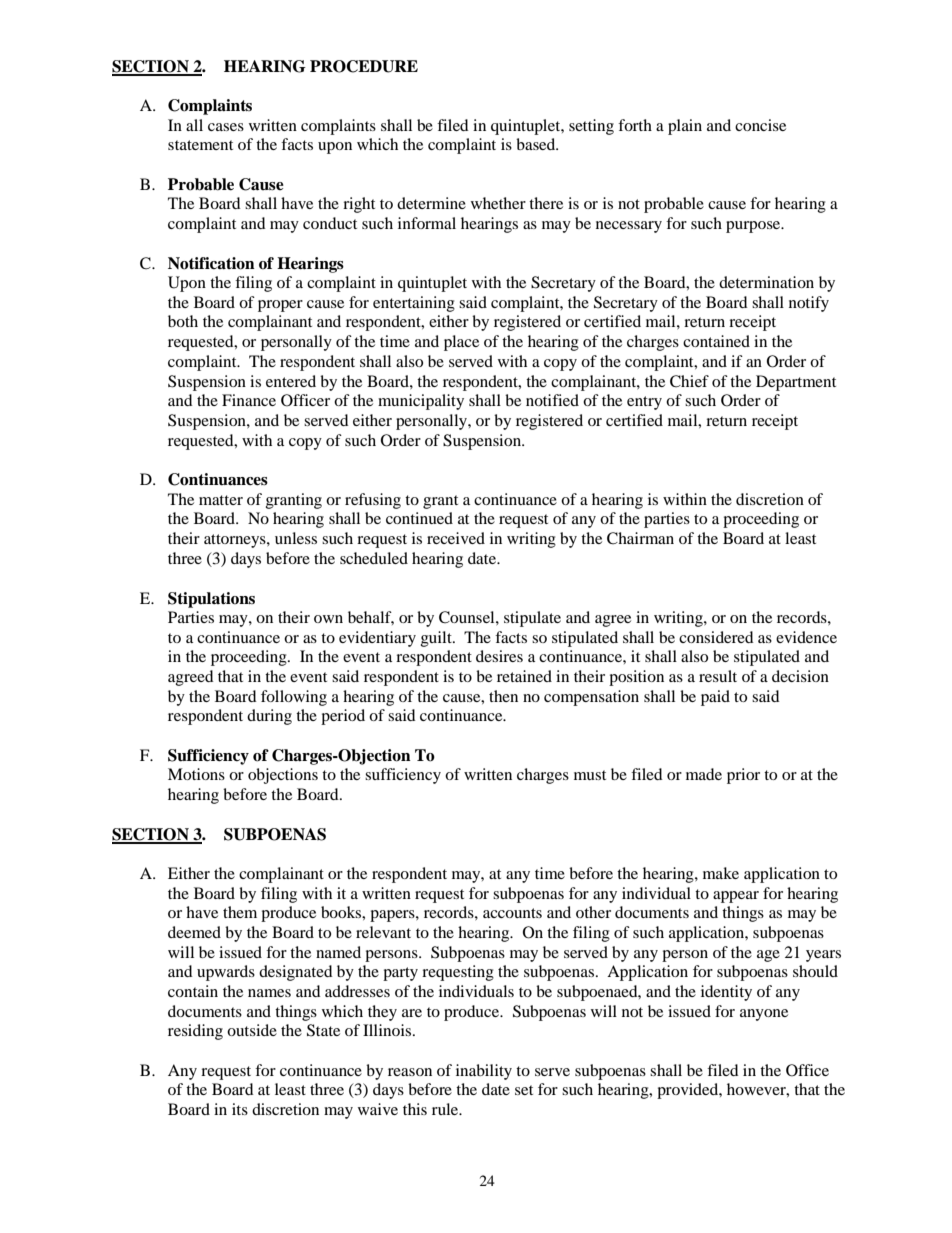  What do you see at coordinates (537, 144) in the image?
I see `based` at bounding box center [537, 144].
